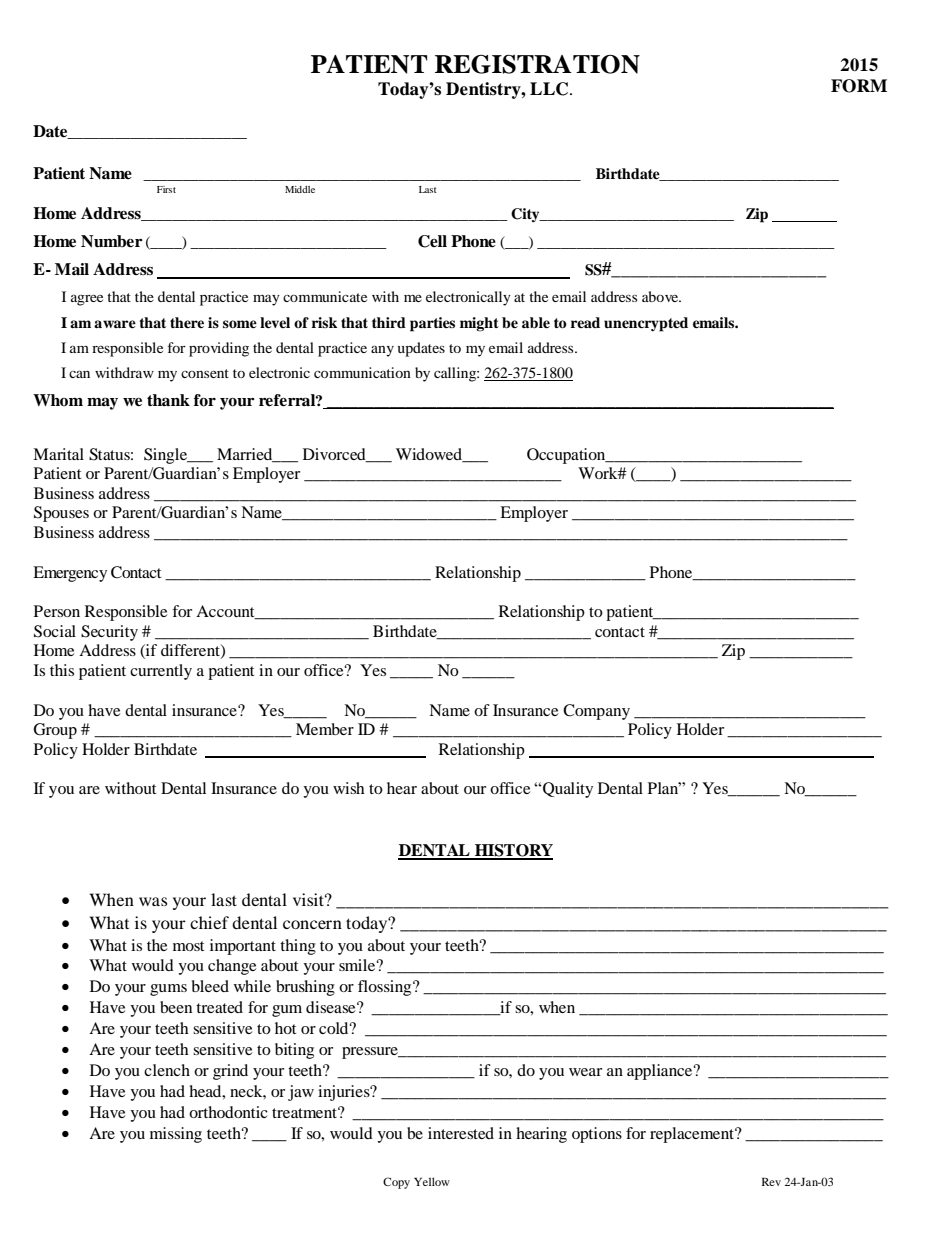 The image size is (952, 1233). I want to click on FORM, so click(859, 86).
